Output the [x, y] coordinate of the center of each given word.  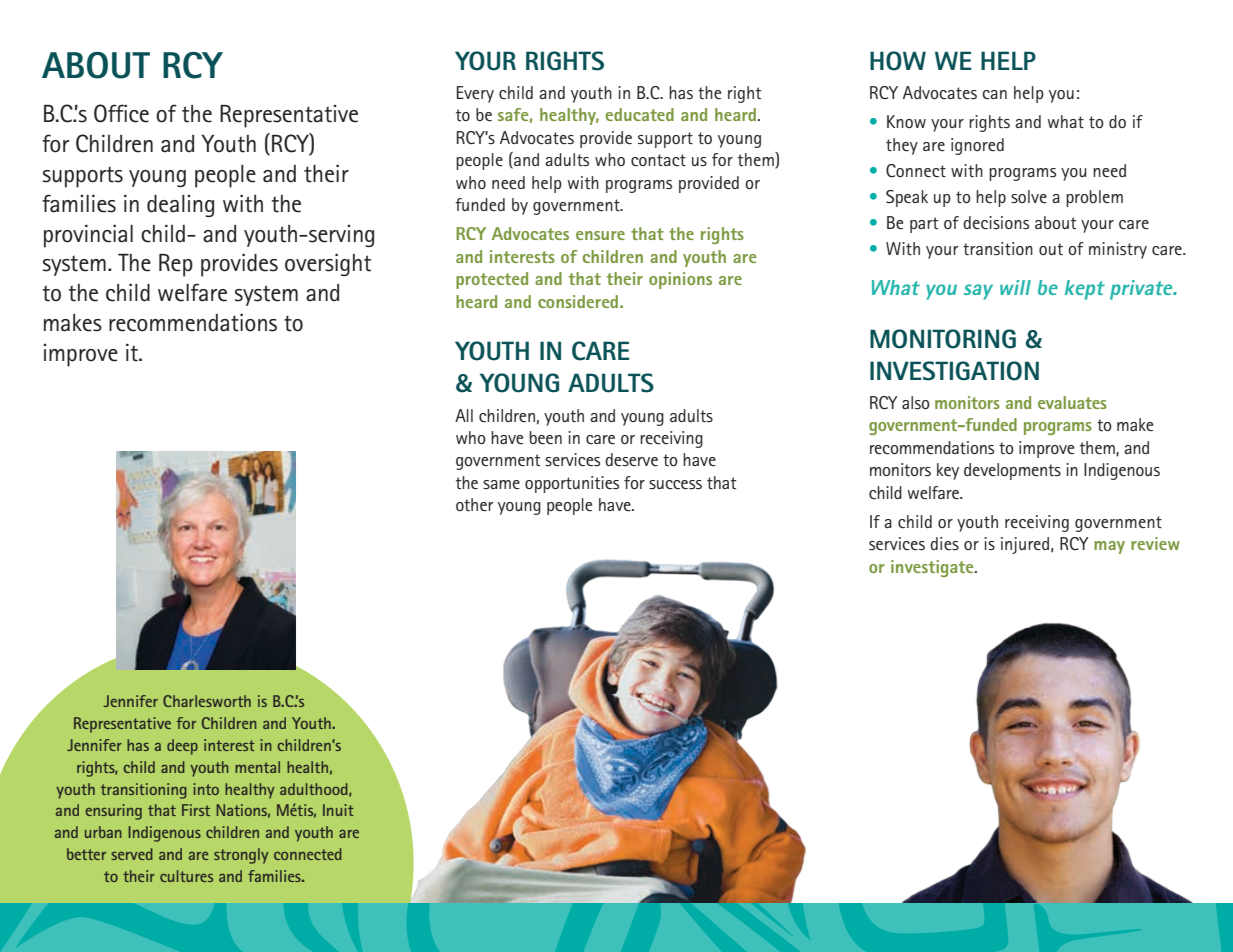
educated [640, 114]
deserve [631, 459]
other [475, 504]
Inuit [338, 810]
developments [1012, 471]
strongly [241, 856]
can [994, 94]
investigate [933, 568]
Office [121, 113]
